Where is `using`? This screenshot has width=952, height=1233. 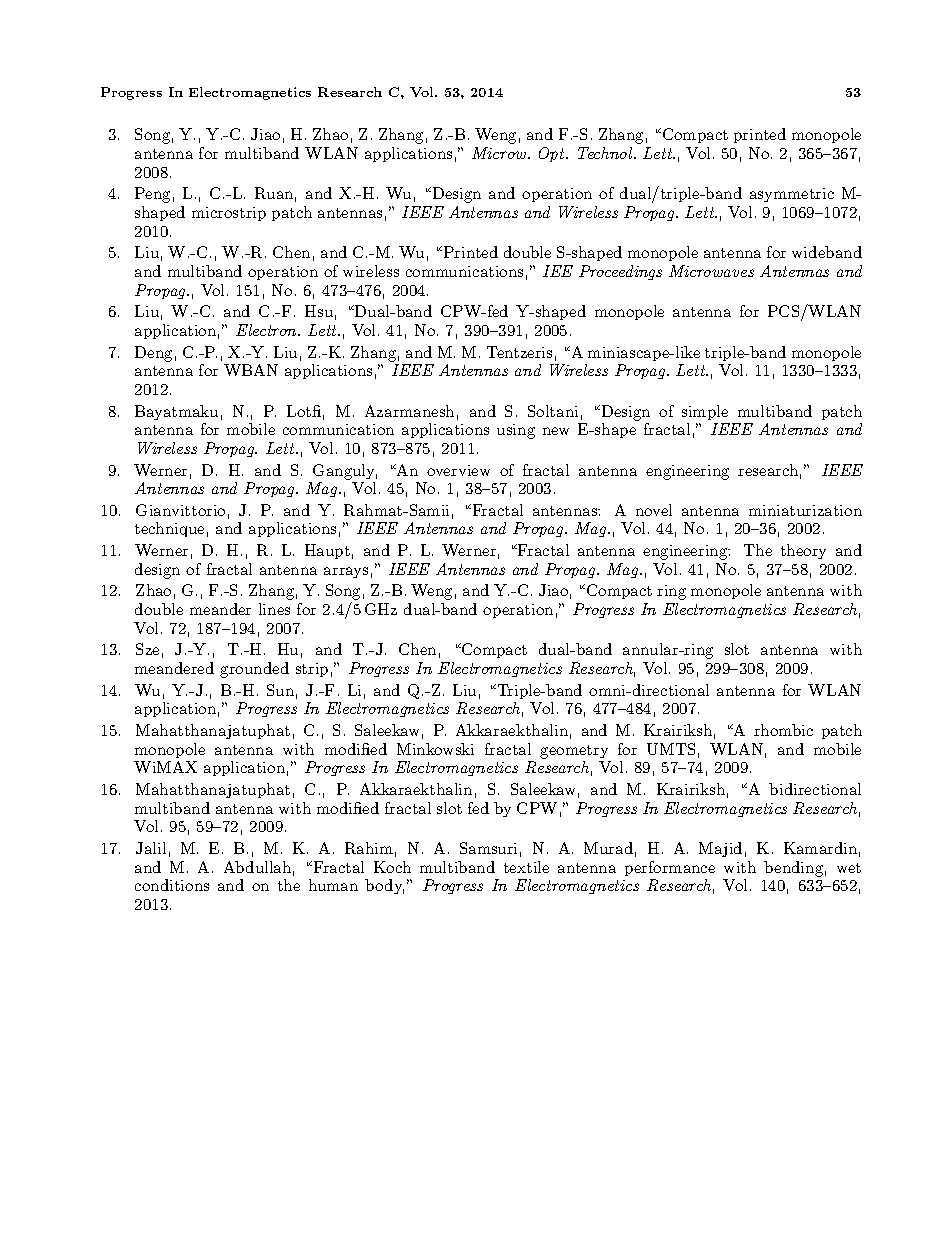 using is located at coordinates (516, 431).
